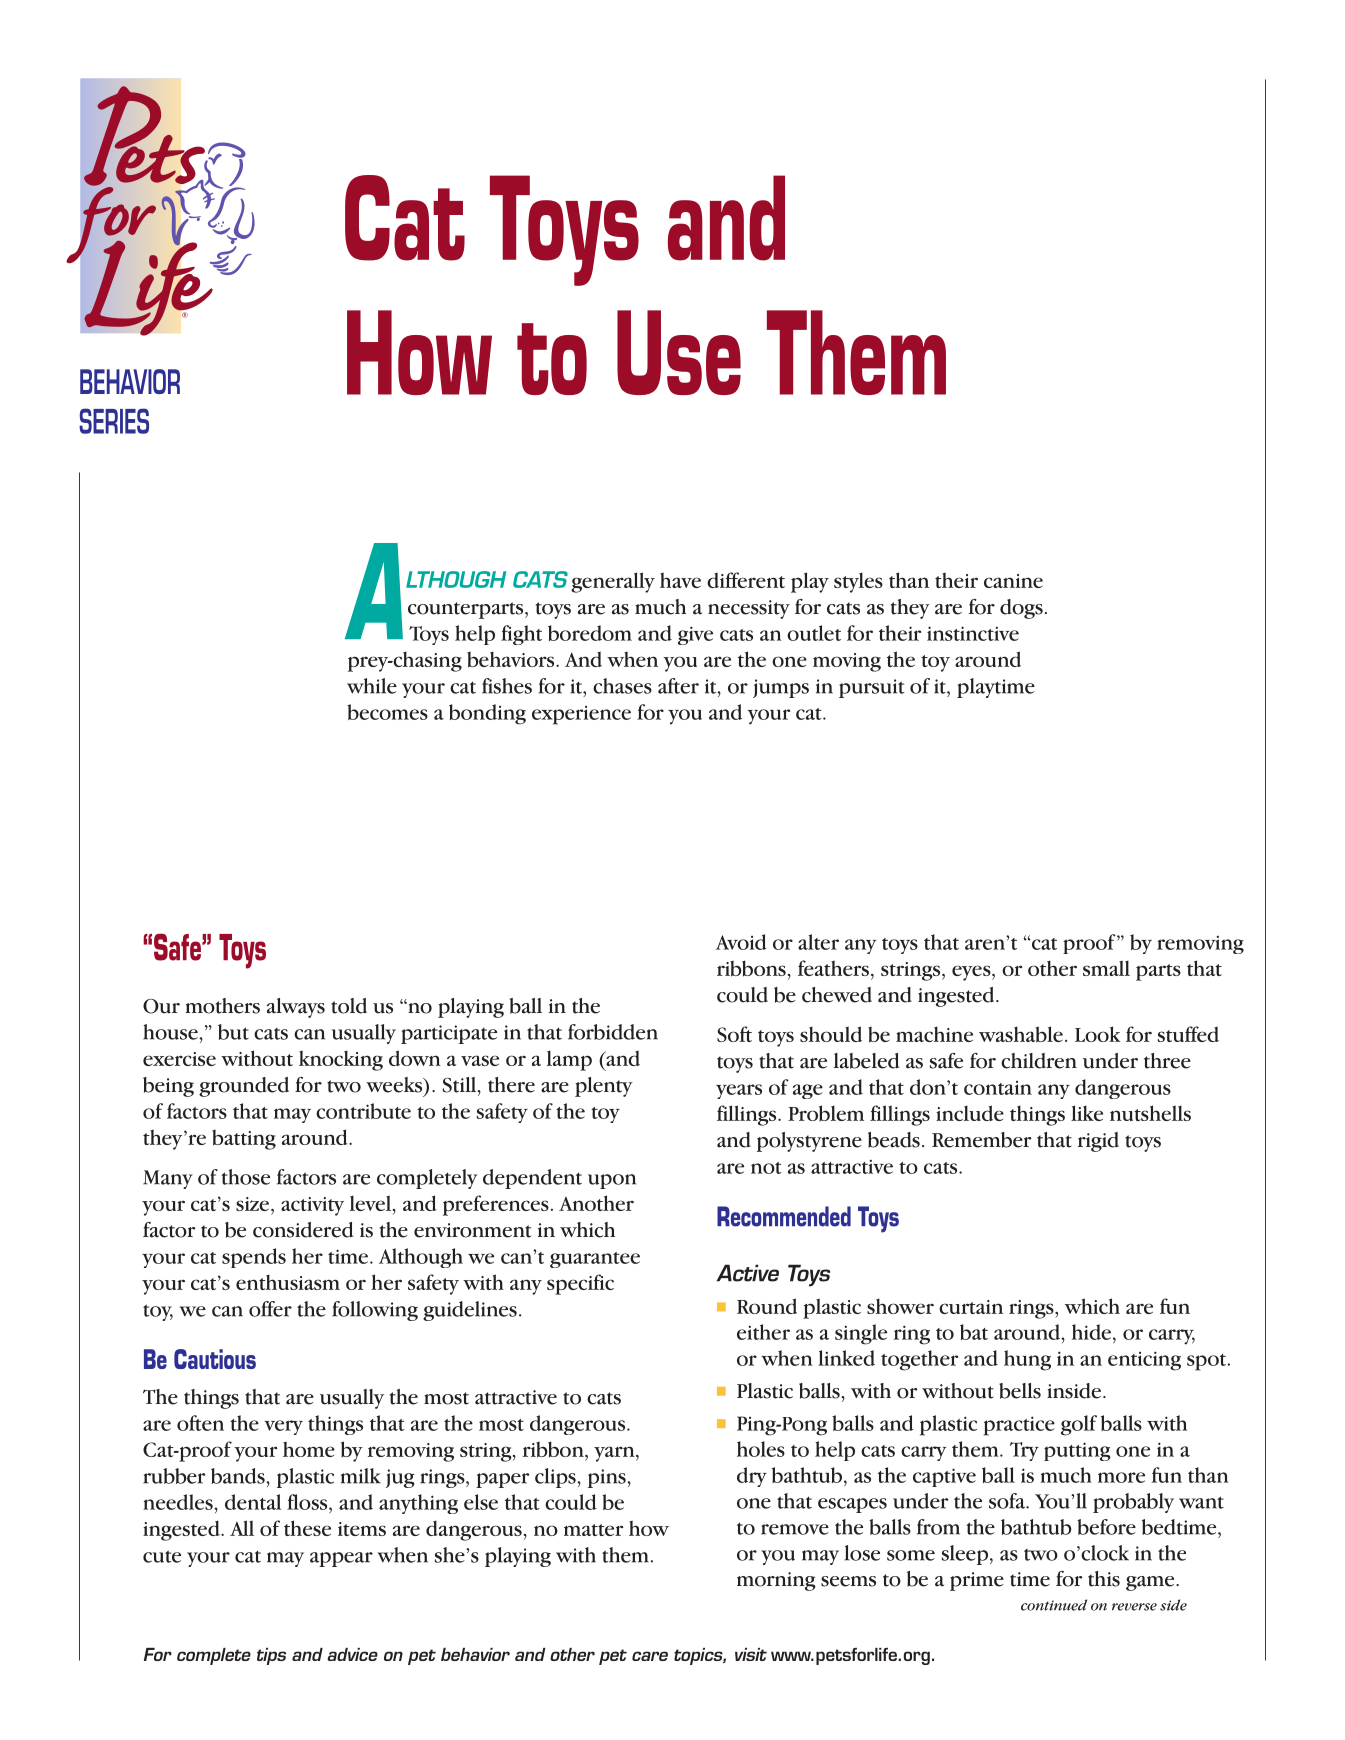  I want to click on SERIES, so click(114, 421).
